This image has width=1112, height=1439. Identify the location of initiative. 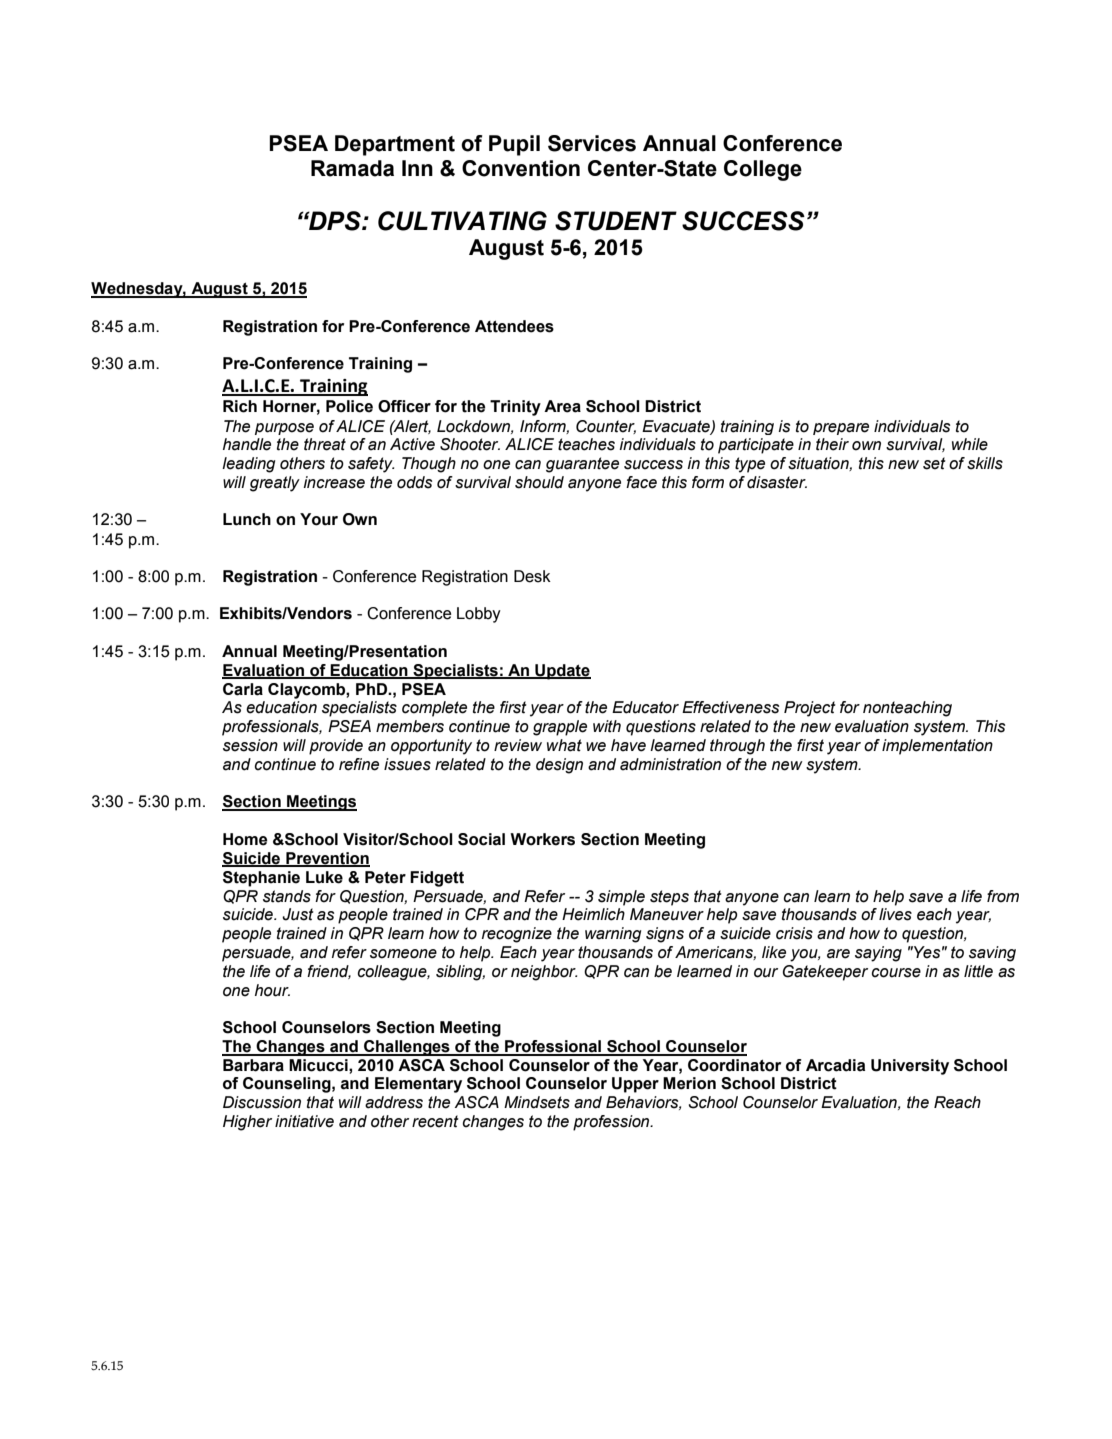
(304, 1121).
